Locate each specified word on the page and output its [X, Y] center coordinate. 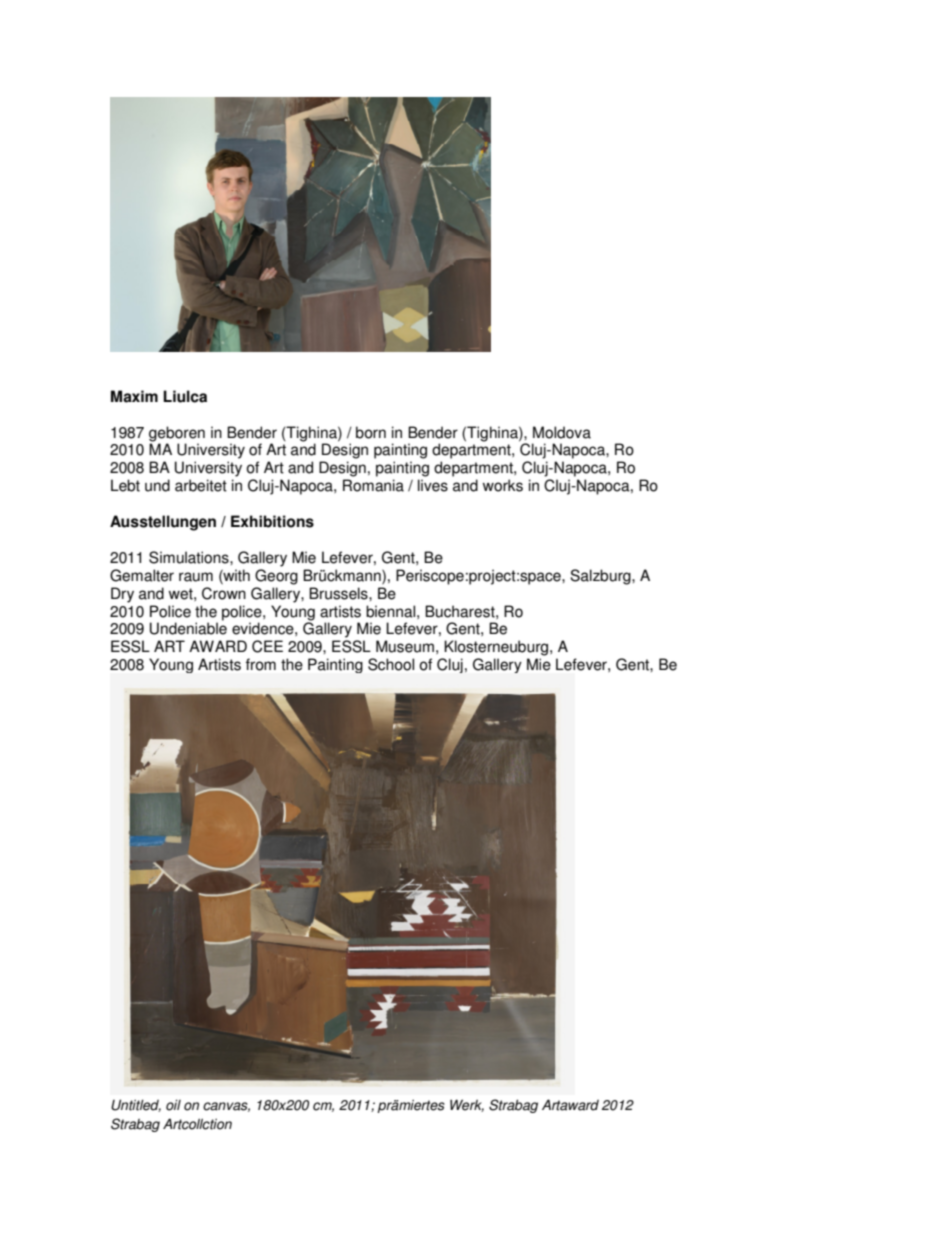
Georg [276, 577]
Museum [405, 646]
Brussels [339, 593]
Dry [122, 595]
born [371, 432]
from [261, 664]
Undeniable [188, 628]
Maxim [134, 396]
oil [173, 1105]
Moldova [562, 432]
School [391, 664]
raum [196, 577]
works [503, 485]
